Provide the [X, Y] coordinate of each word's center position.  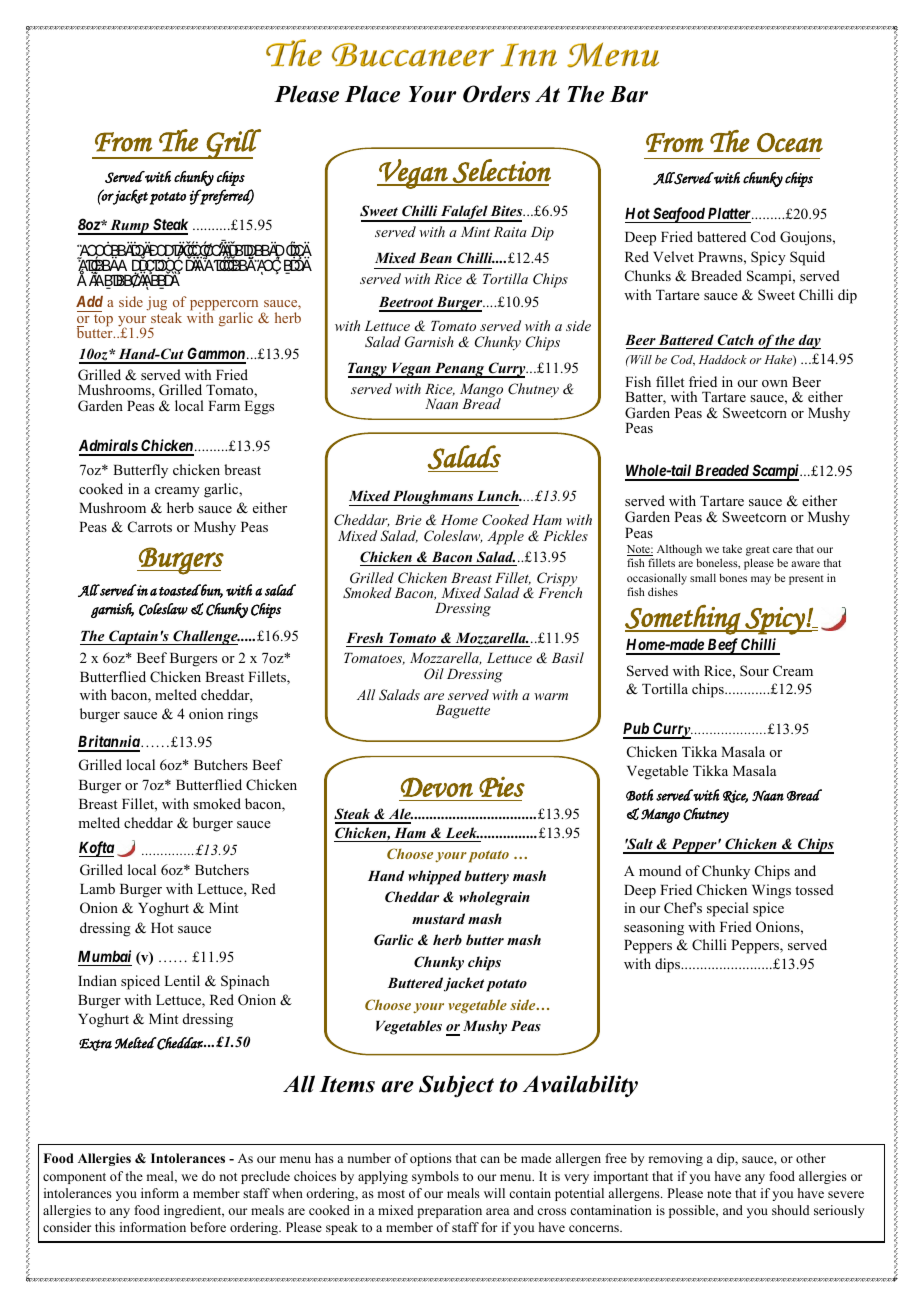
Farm [224, 406]
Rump [129, 227]
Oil [434, 673]
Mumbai [104, 956]
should [791, 1210]
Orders [496, 94]
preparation [449, 1211]
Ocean [790, 142]
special [728, 909]
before [208, 1227]
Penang [459, 370]
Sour [754, 670]
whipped [434, 877]
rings [243, 715]
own [775, 383]
